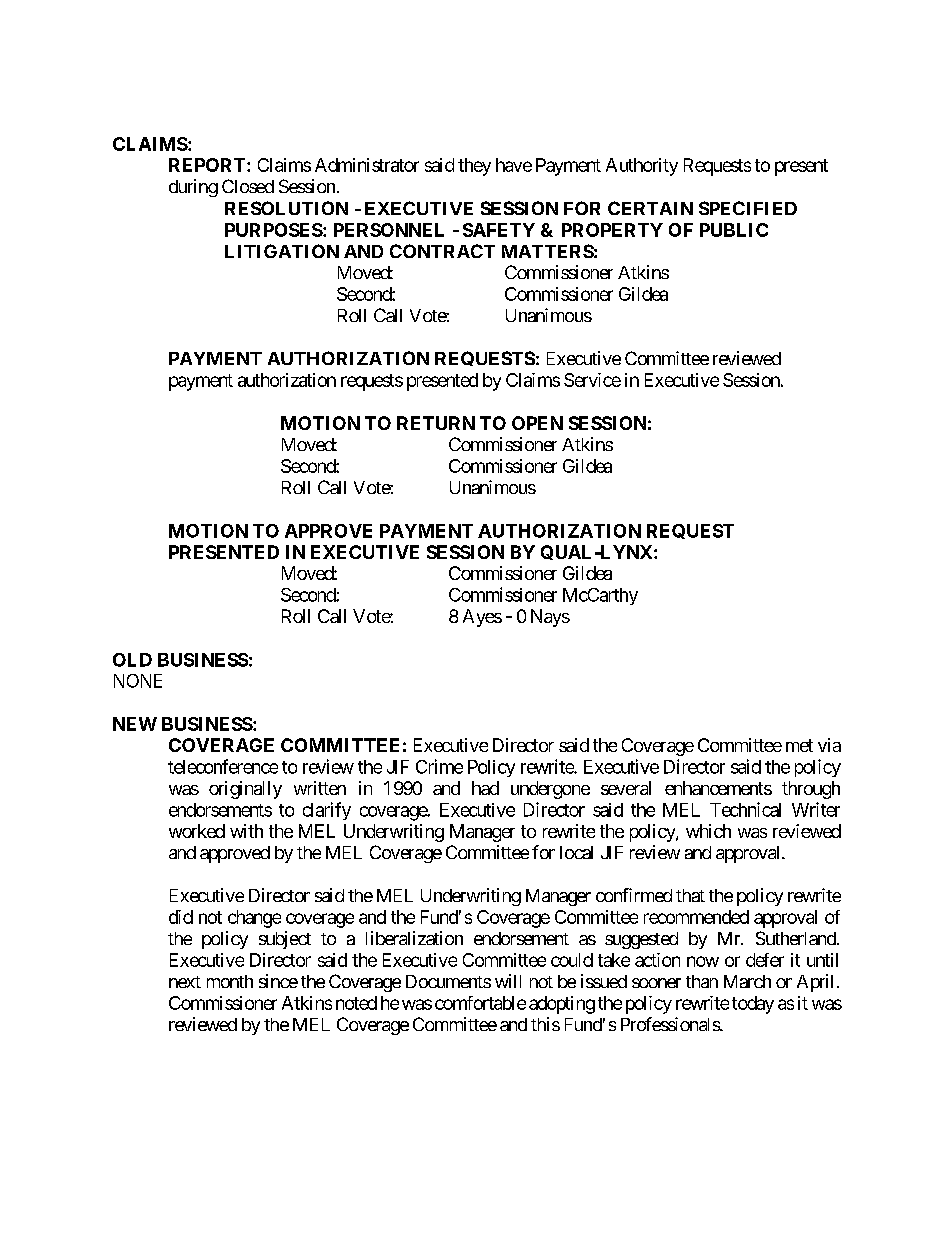  Describe the element at coordinates (508, 981) in the screenshot. I see `will` at that location.
